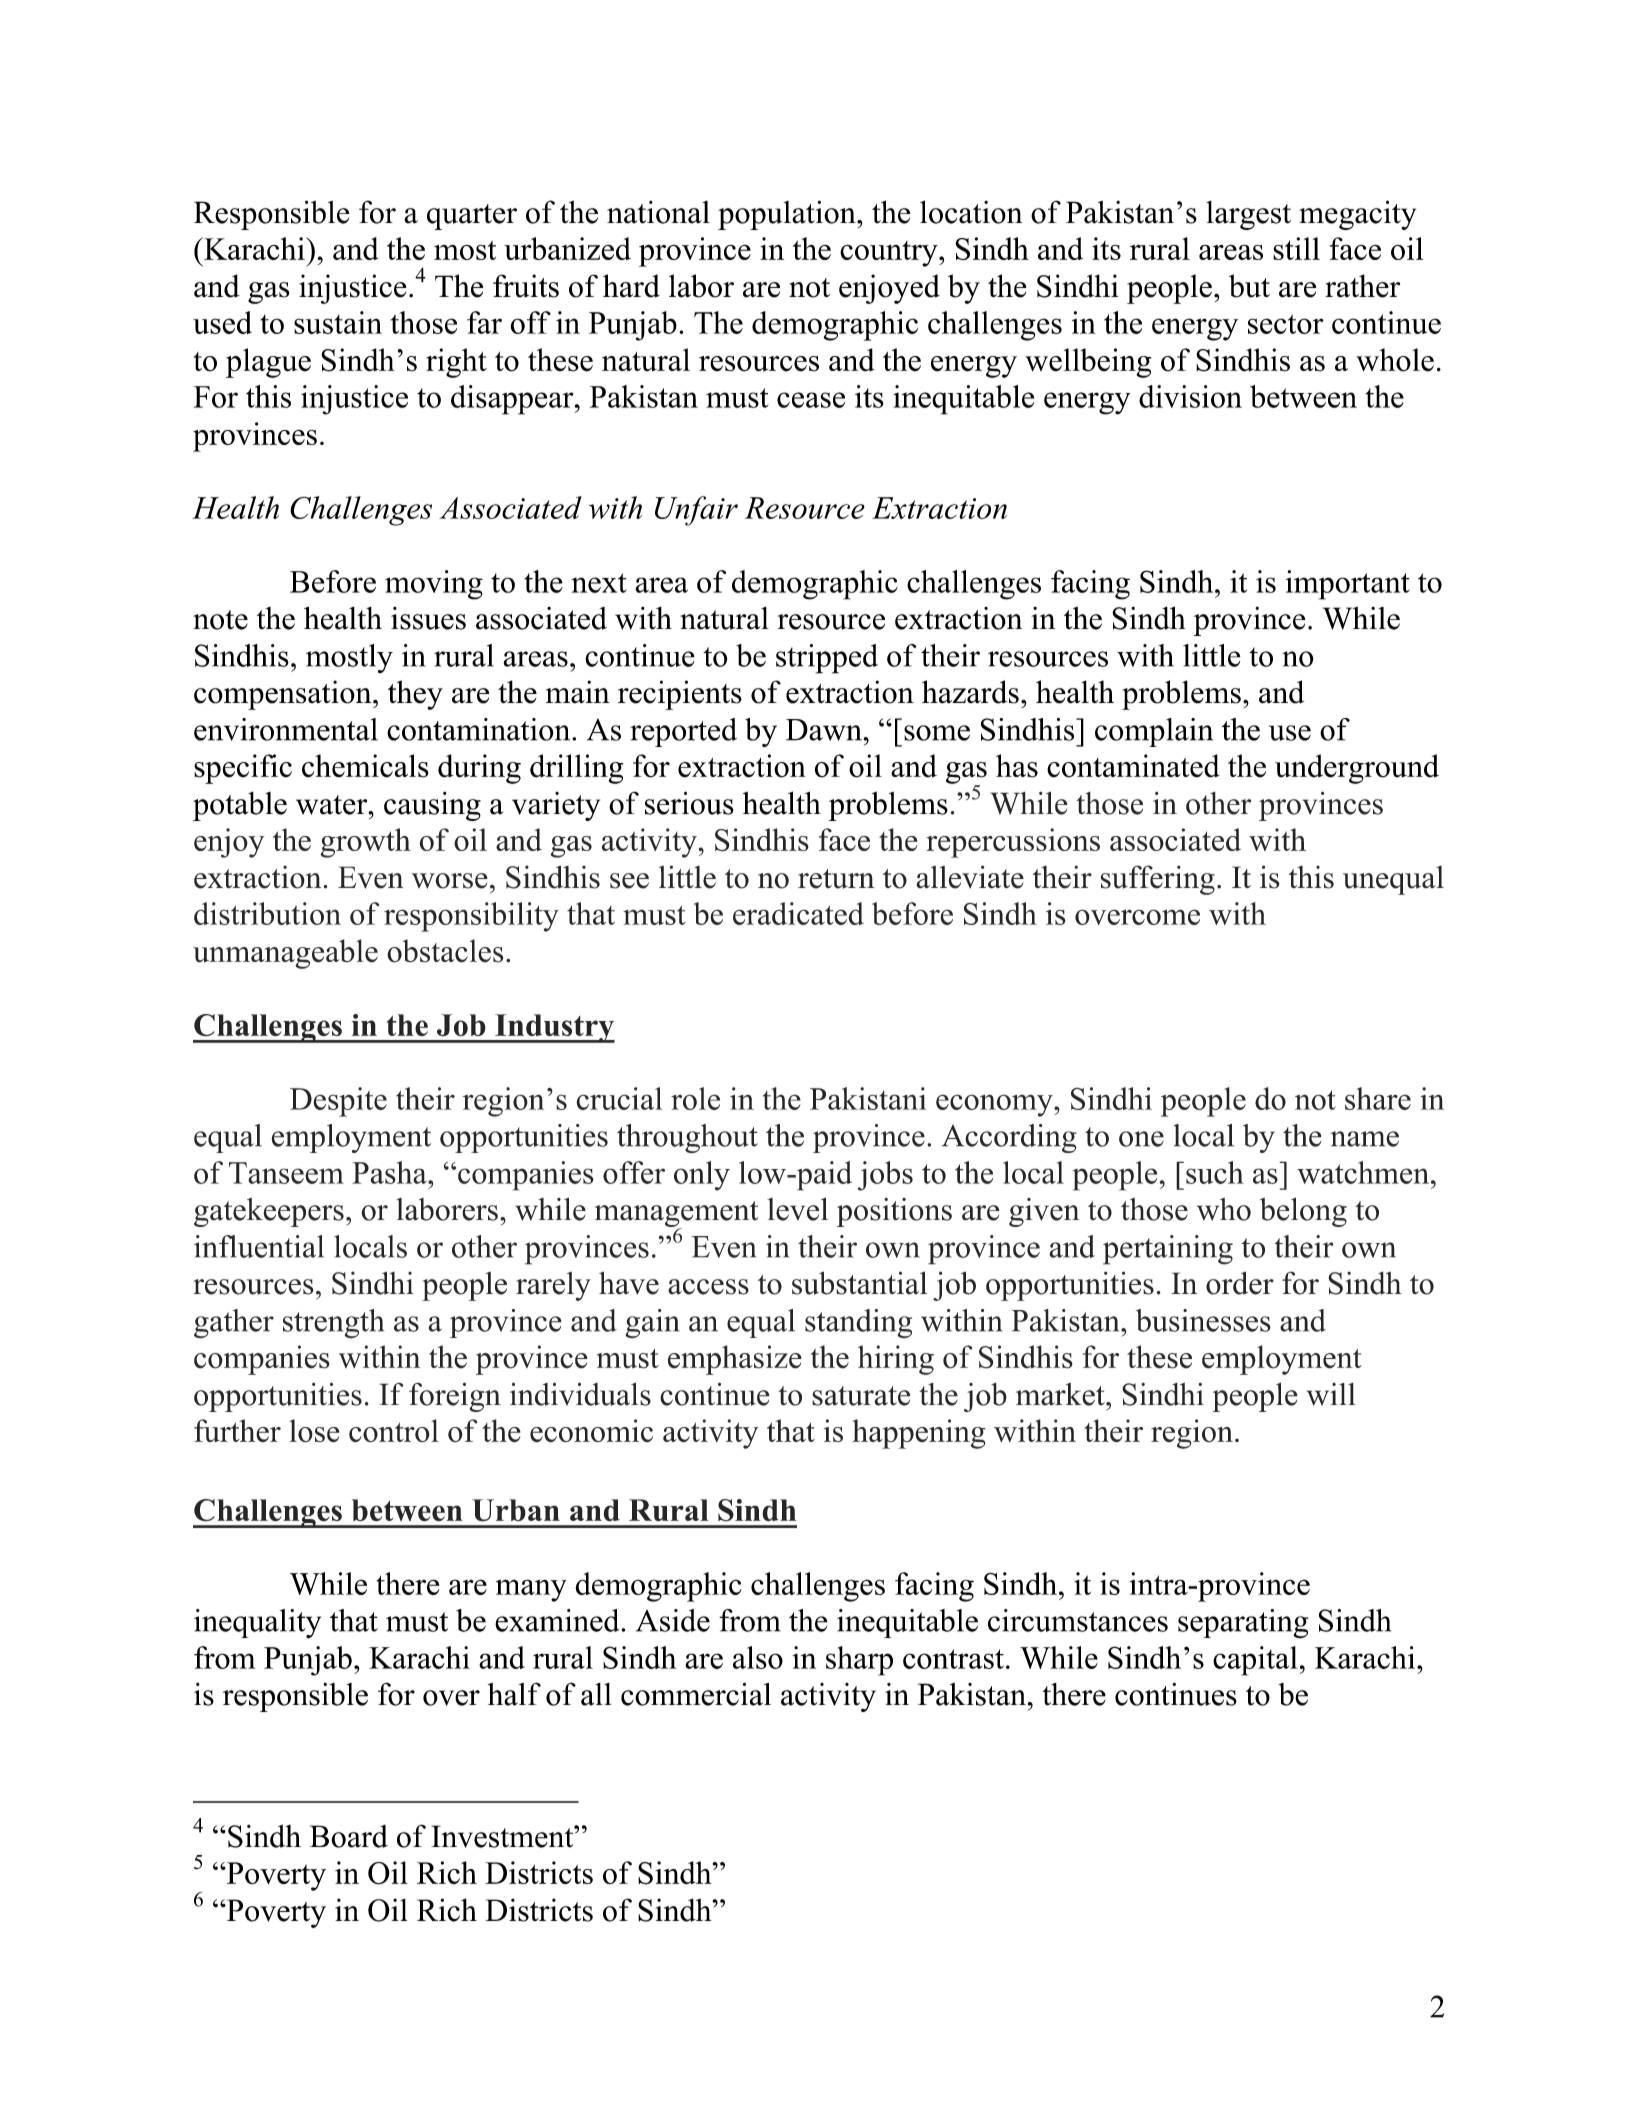 The height and width of the image is (2120, 1638). Describe the element at coordinates (696, 1694) in the image. I see `commercial` at that location.
